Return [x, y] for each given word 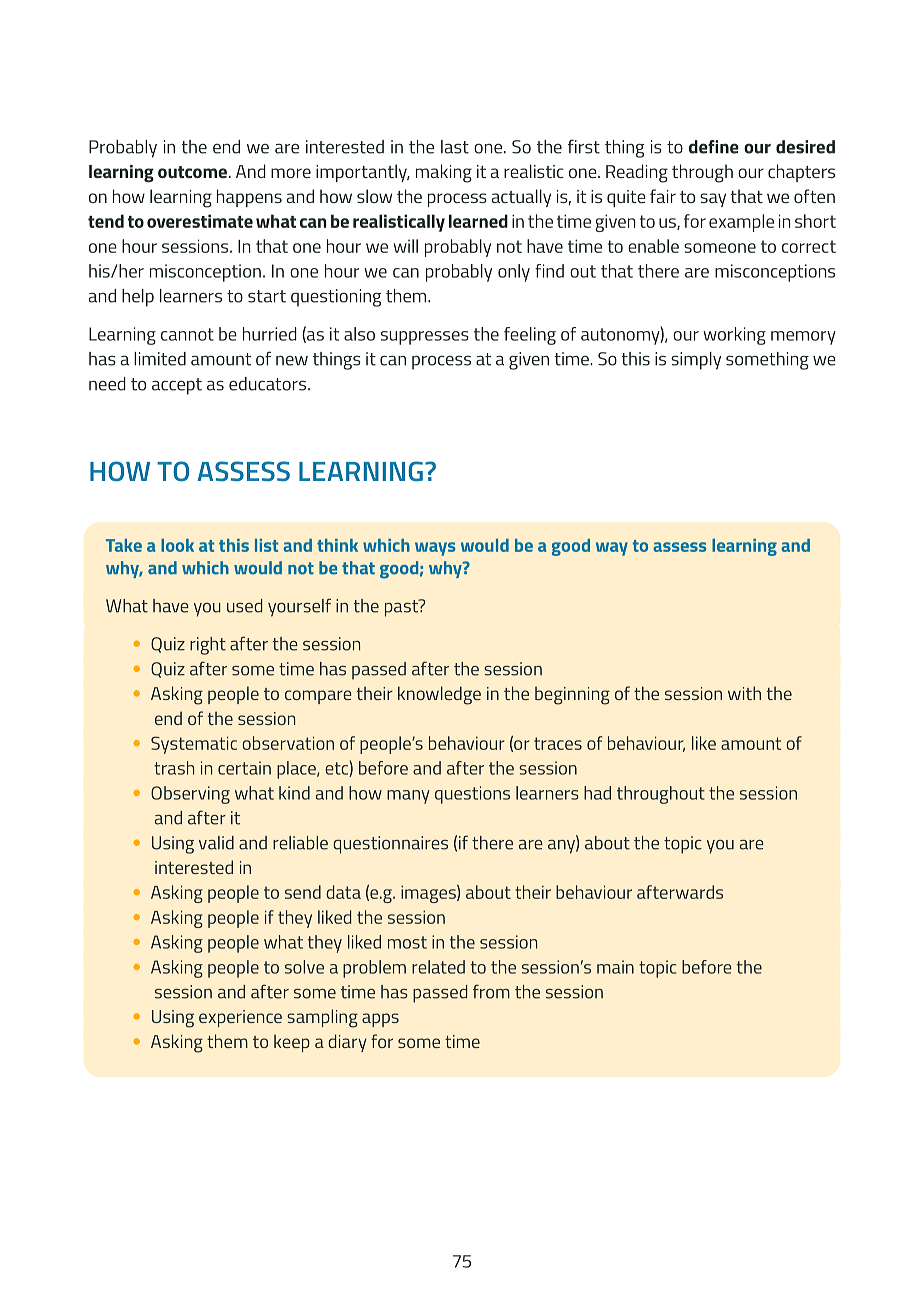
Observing [190, 795]
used [244, 606]
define [714, 147]
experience [240, 1018]
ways [435, 549]
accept [177, 386]
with [744, 693]
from [491, 991]
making [444, 173]
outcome [192, 172]
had [597, 793]
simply [696, 361]
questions [472, 795]
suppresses [425, 338]
